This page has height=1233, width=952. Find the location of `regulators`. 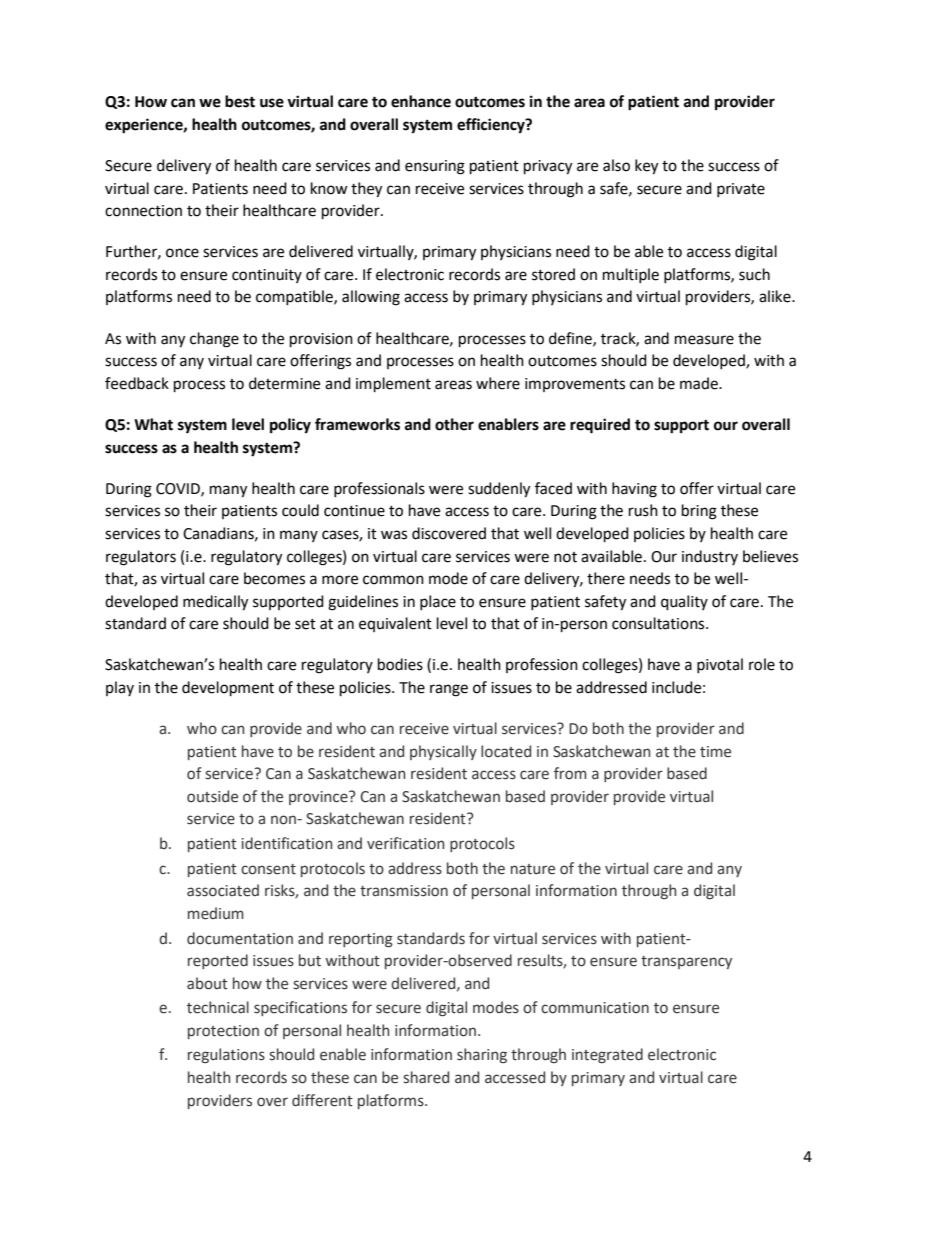

regulators is located at coordinates (141, 558).
